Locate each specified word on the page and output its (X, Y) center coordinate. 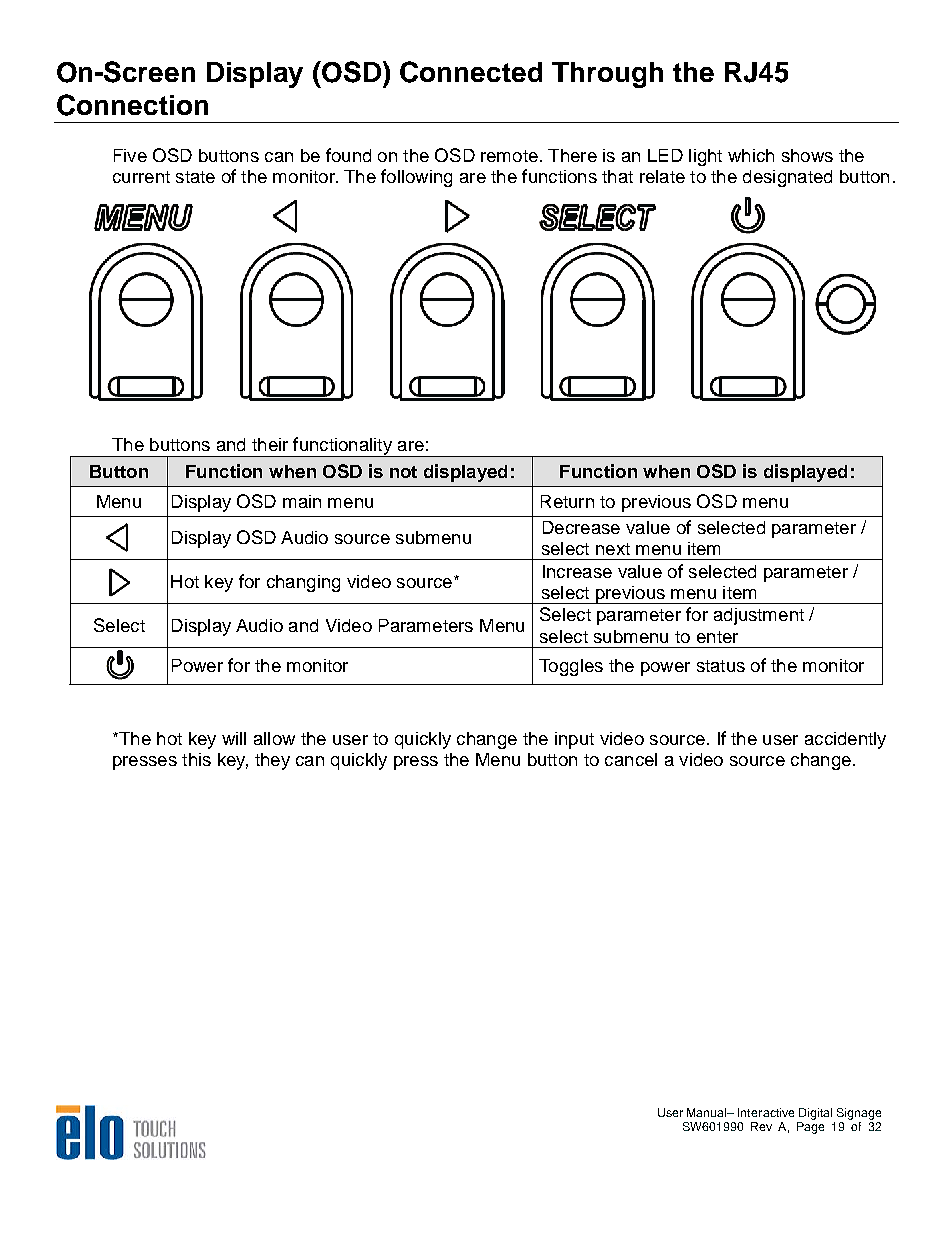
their (270, 444)
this (196, 759)
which (751, 155)
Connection (132, 105)
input (574, 740)
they (272, 761)
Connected (471, 72)
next (613, 549)
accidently (845, 740)
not (403, 472)
